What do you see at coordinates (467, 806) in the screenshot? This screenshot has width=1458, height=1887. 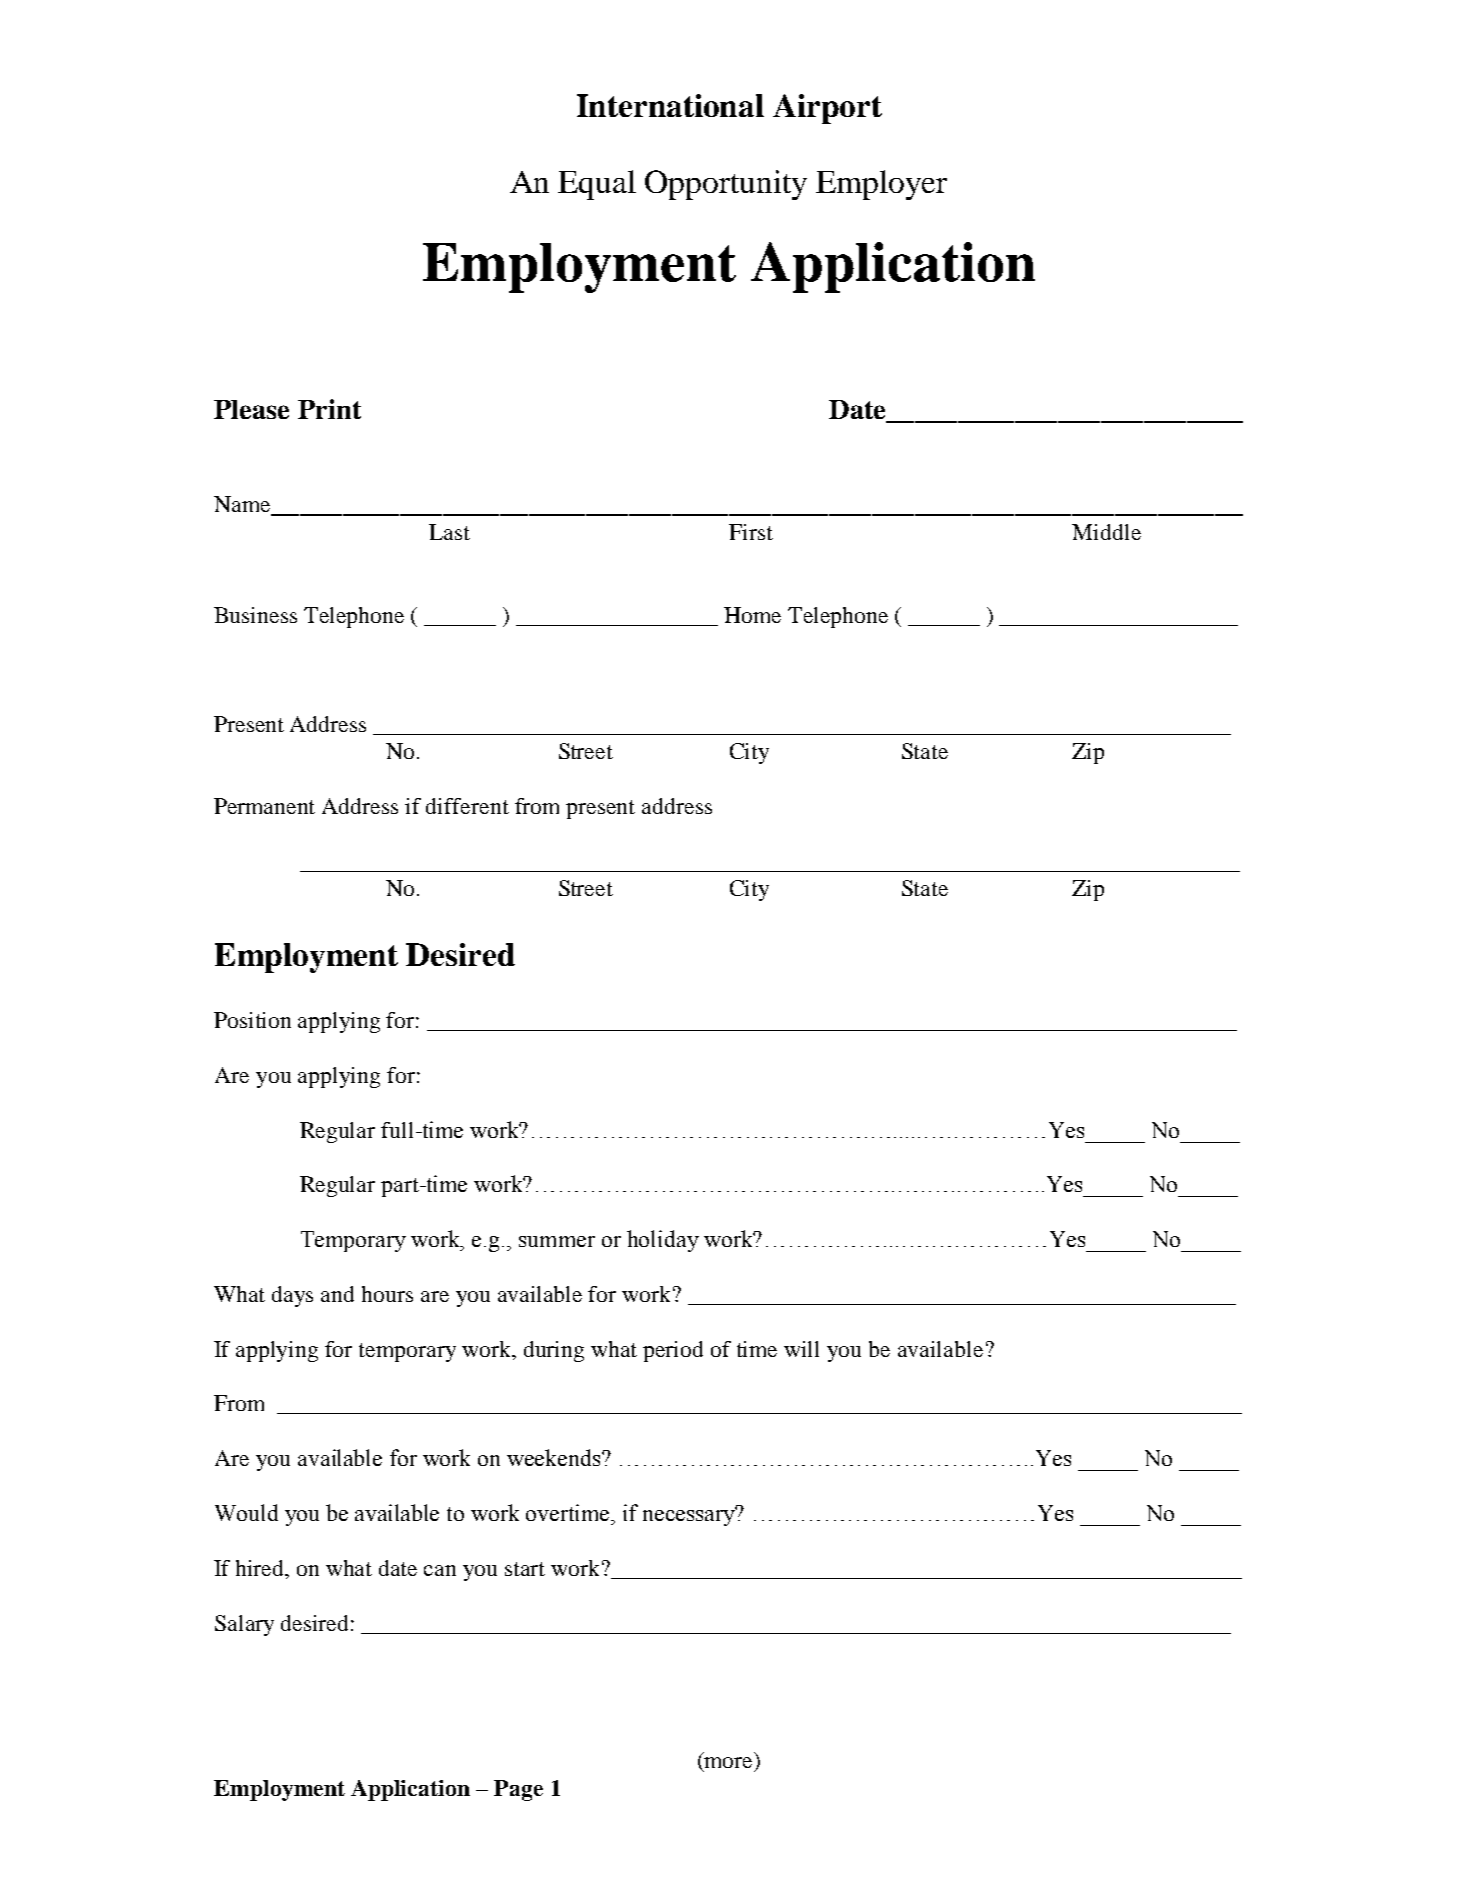 I see `different` at bounding box center [467, 806].
